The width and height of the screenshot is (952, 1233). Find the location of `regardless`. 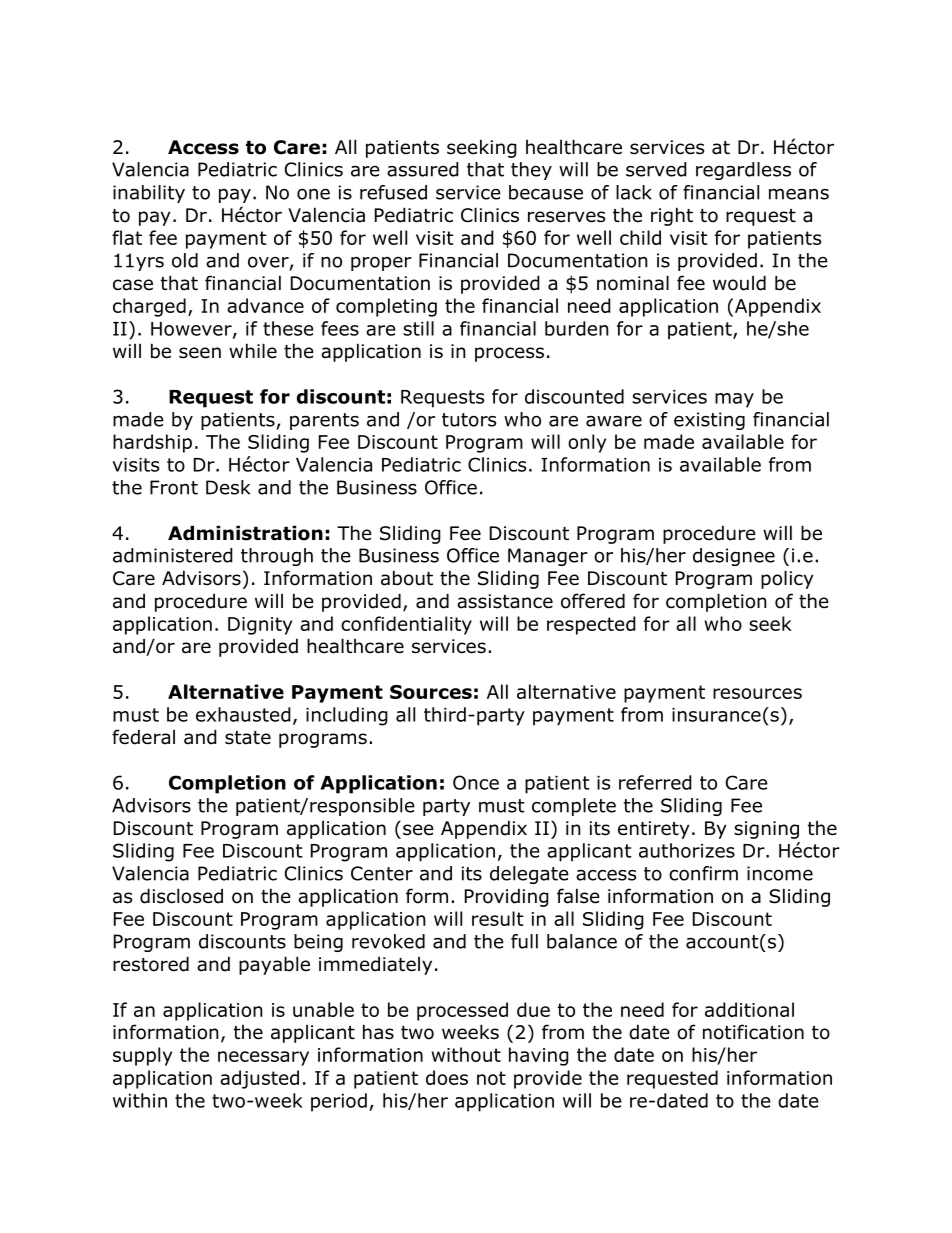

regardless is located at coordinates (743, 171).
